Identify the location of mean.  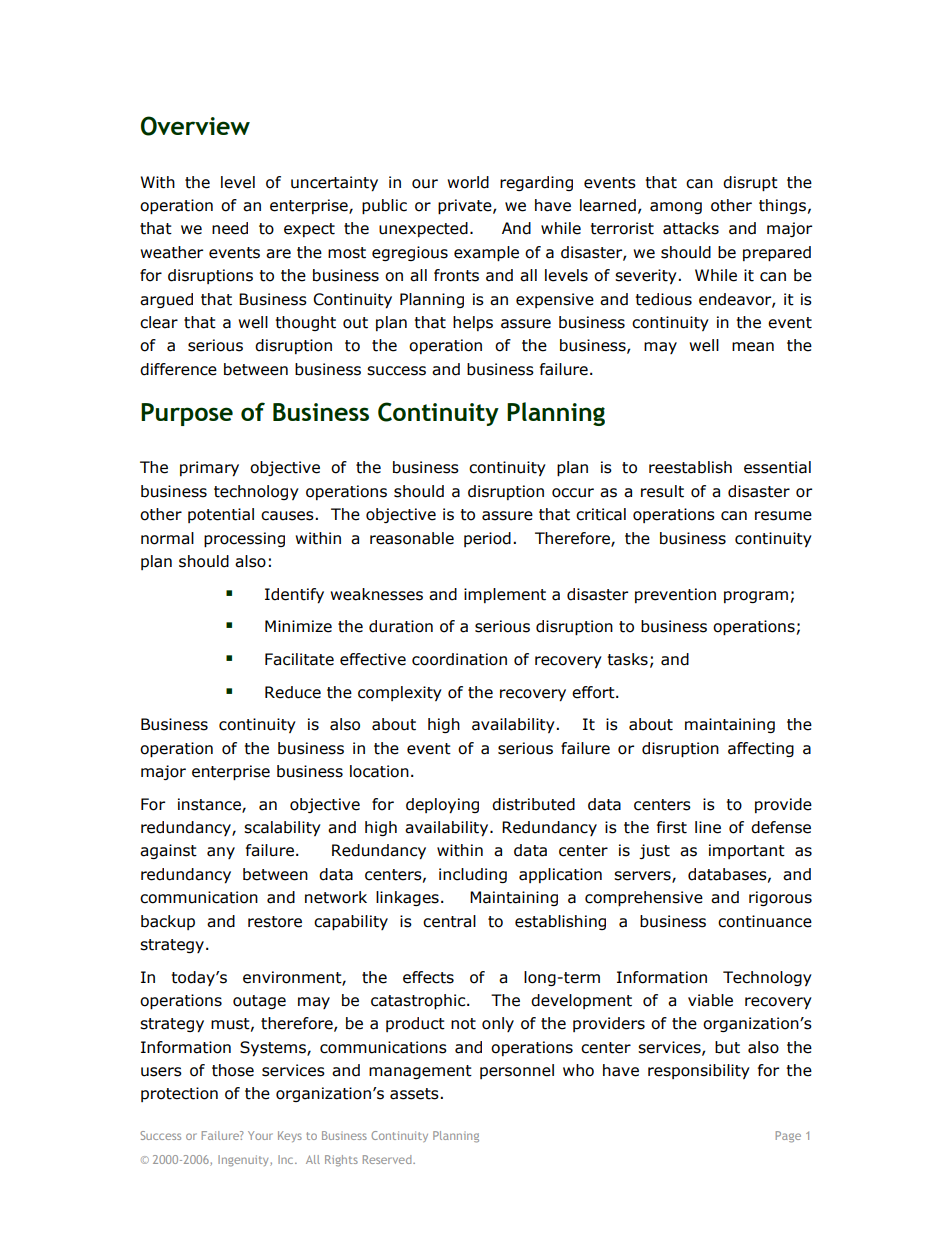
(753, 347).
